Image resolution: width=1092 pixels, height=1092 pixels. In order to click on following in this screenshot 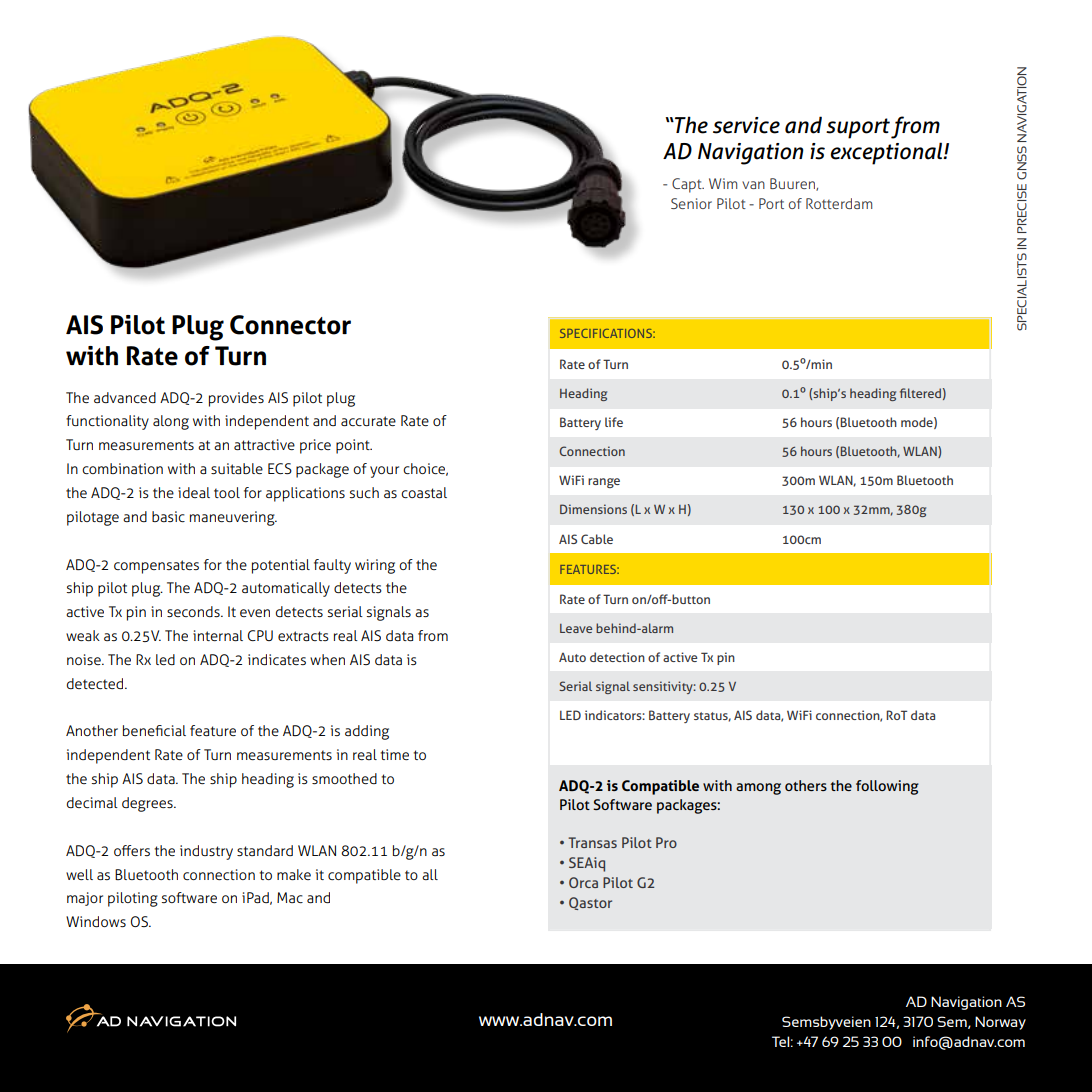, I will do `click(887, 787)`.
